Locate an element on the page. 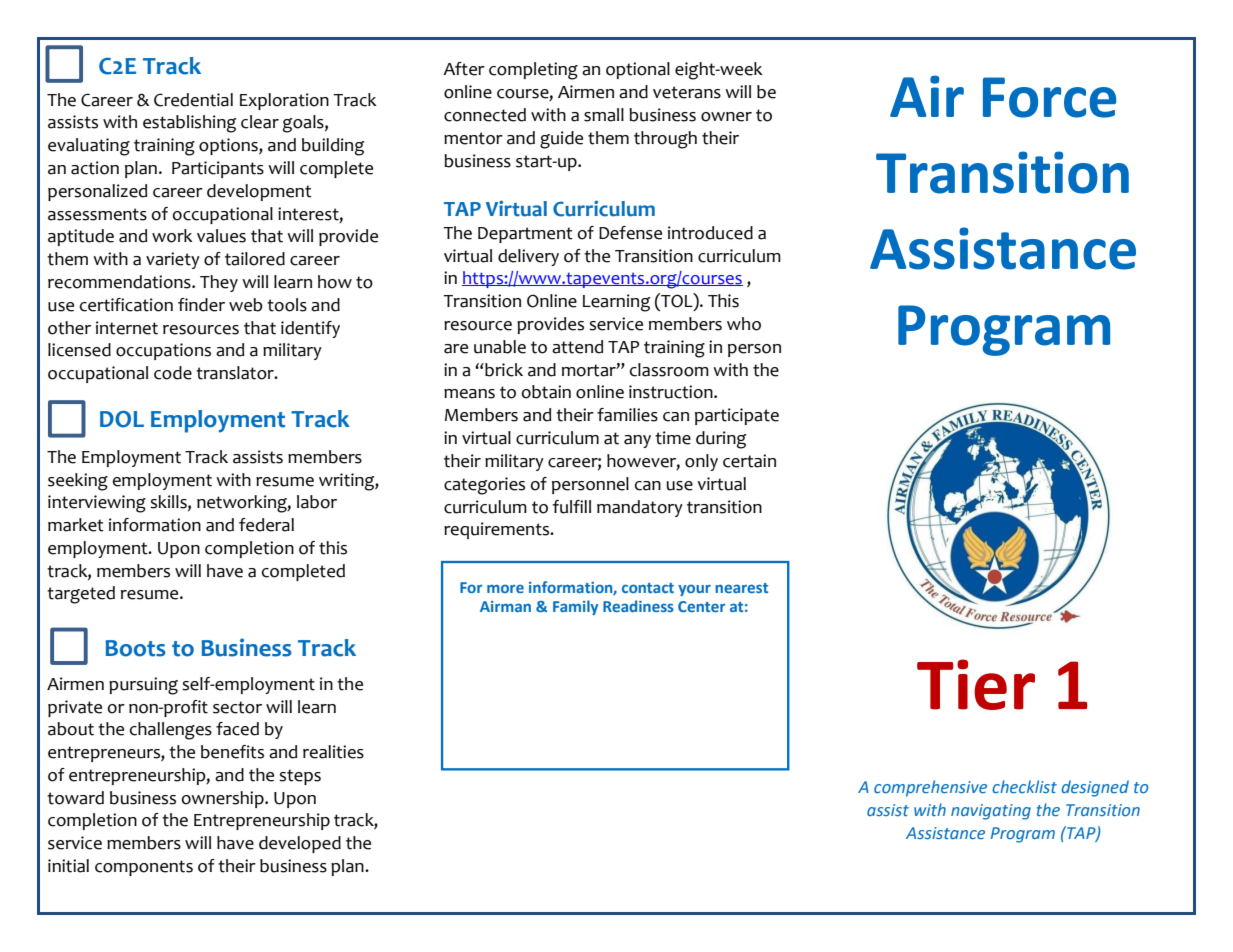  navigating is located at coordinates (991, 812).
